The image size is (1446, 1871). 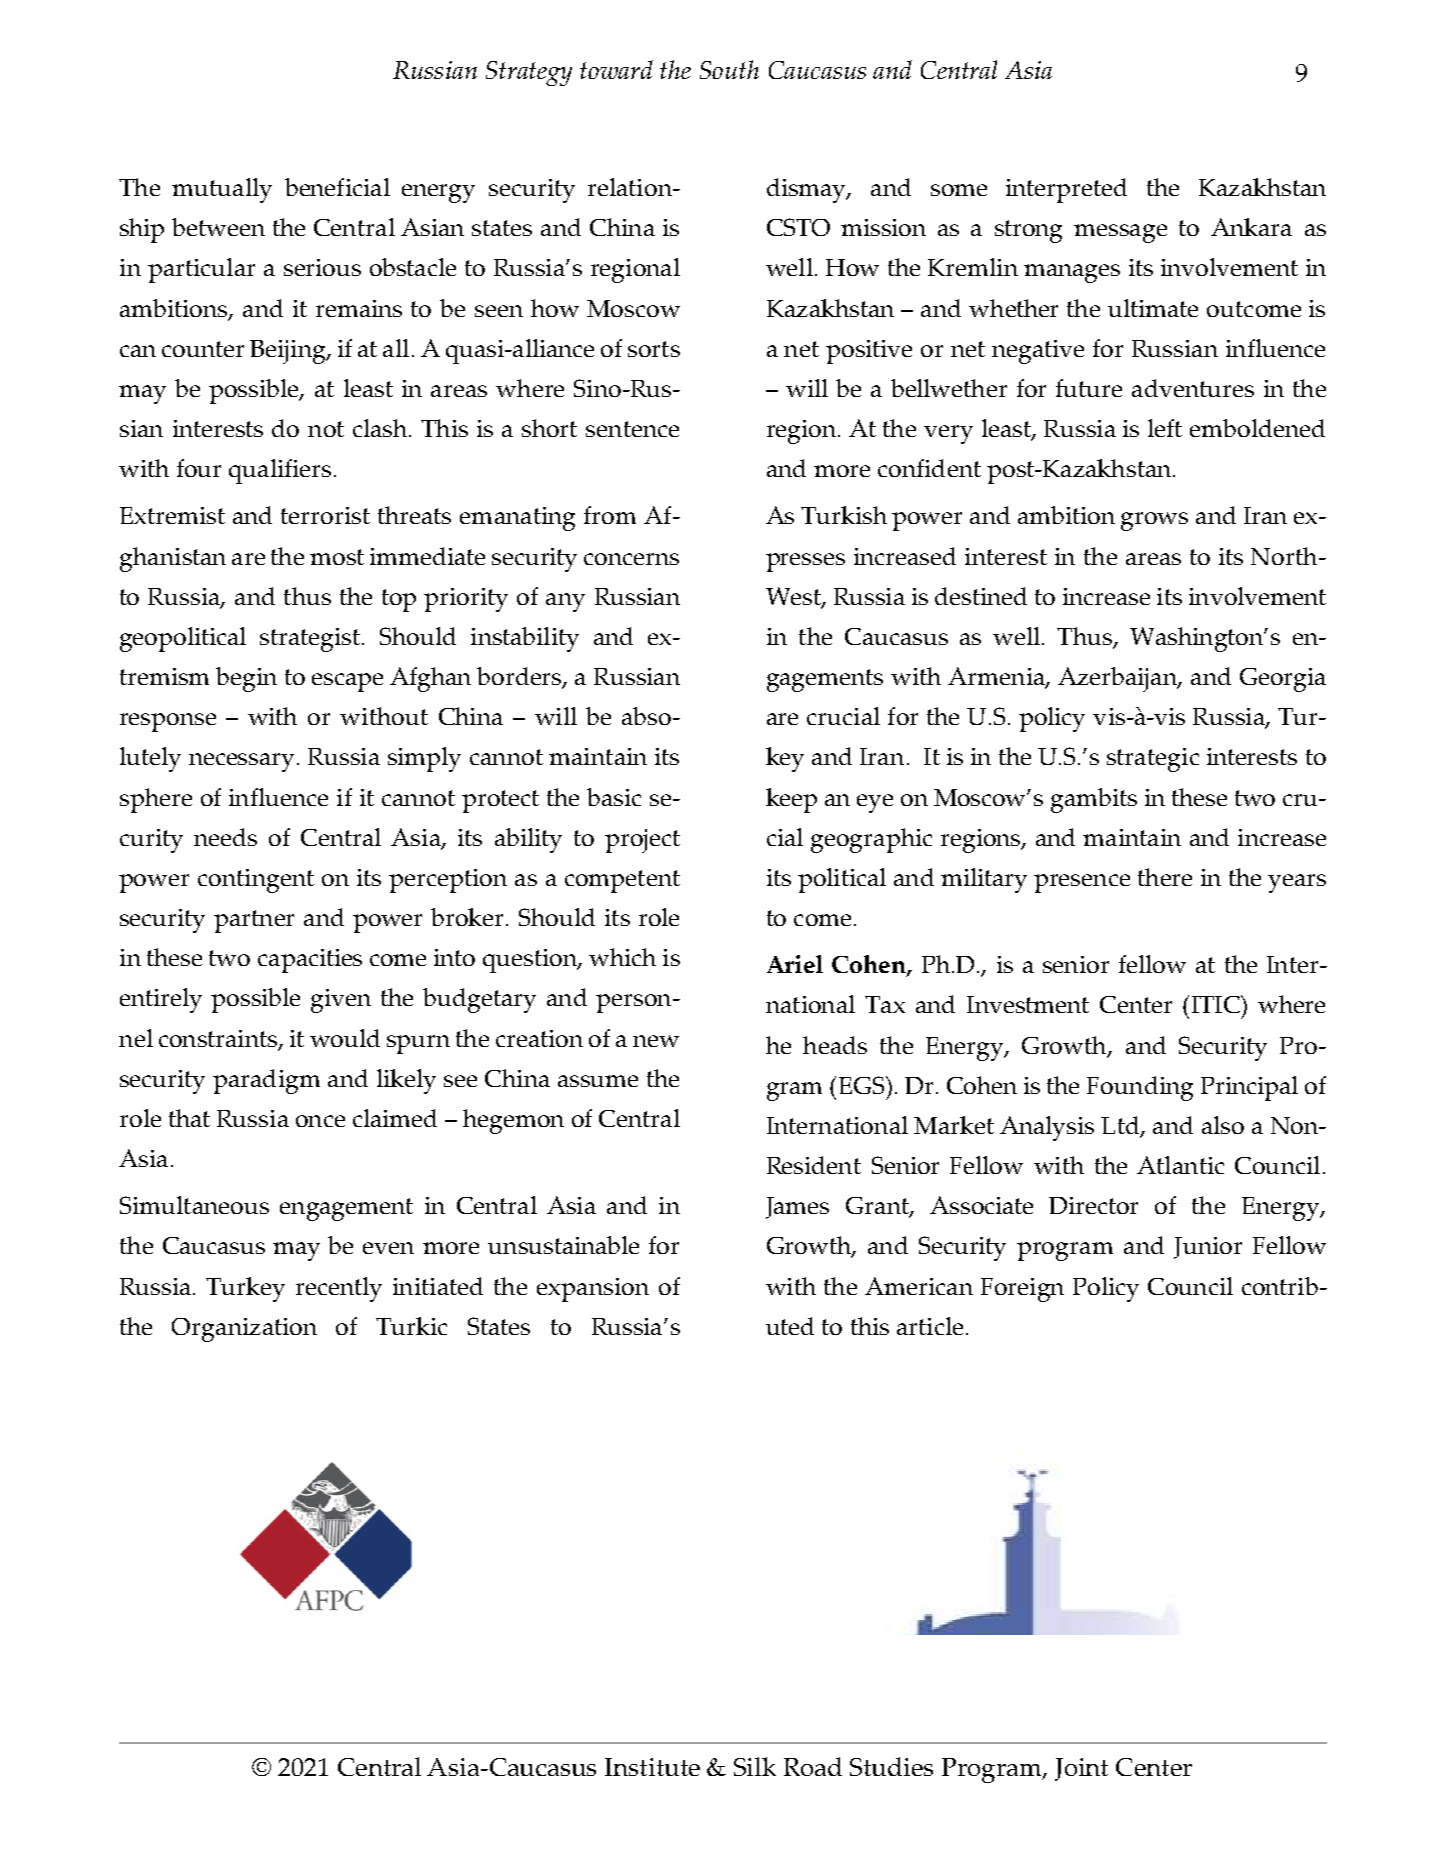 What do you see at coordinates (795, 964) in the image?
I see `Ariel` at bounding box center [795, 964].
